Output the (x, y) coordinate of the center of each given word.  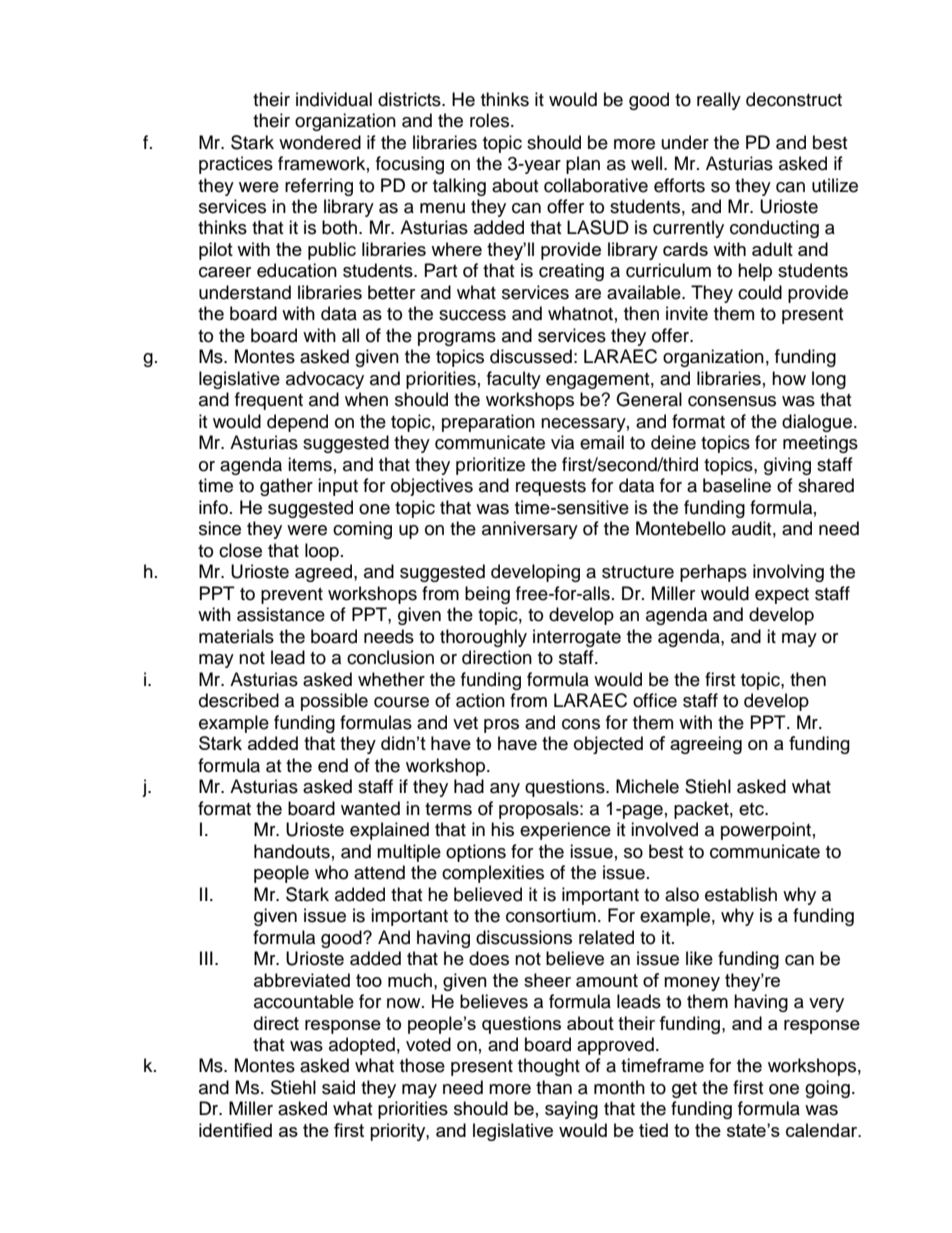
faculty (514, 380)
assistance (281, 614)
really (719, 101)
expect (782, 596)
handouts (292, 851)
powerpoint (766, 831)
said (338, 1087)
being (487, 595)
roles (491, 120)
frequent (269, 401)
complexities (493, 874)
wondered (320, 142)
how (789, 378)
